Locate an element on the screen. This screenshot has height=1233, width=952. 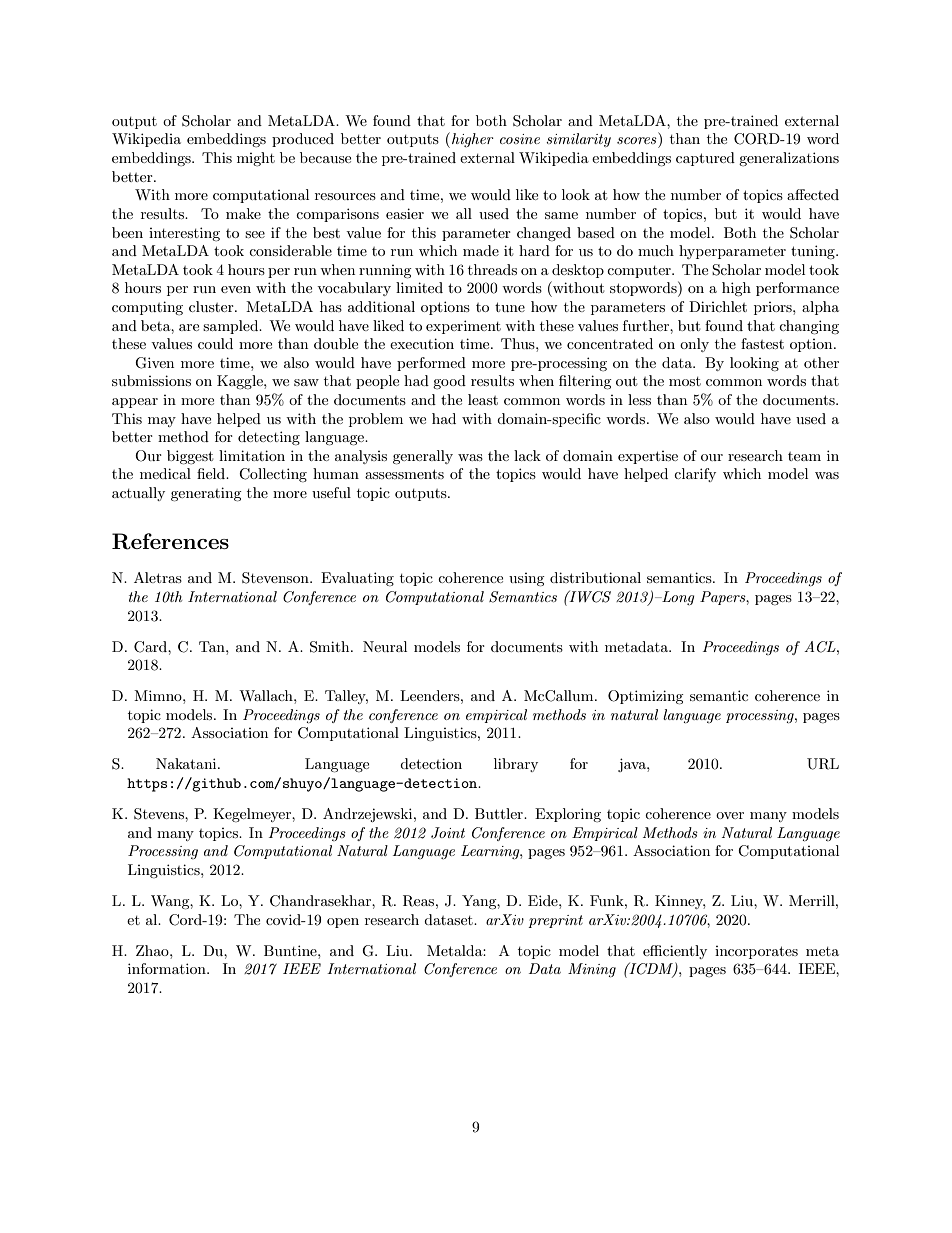
fastest is located at coordinates (762, 343).
